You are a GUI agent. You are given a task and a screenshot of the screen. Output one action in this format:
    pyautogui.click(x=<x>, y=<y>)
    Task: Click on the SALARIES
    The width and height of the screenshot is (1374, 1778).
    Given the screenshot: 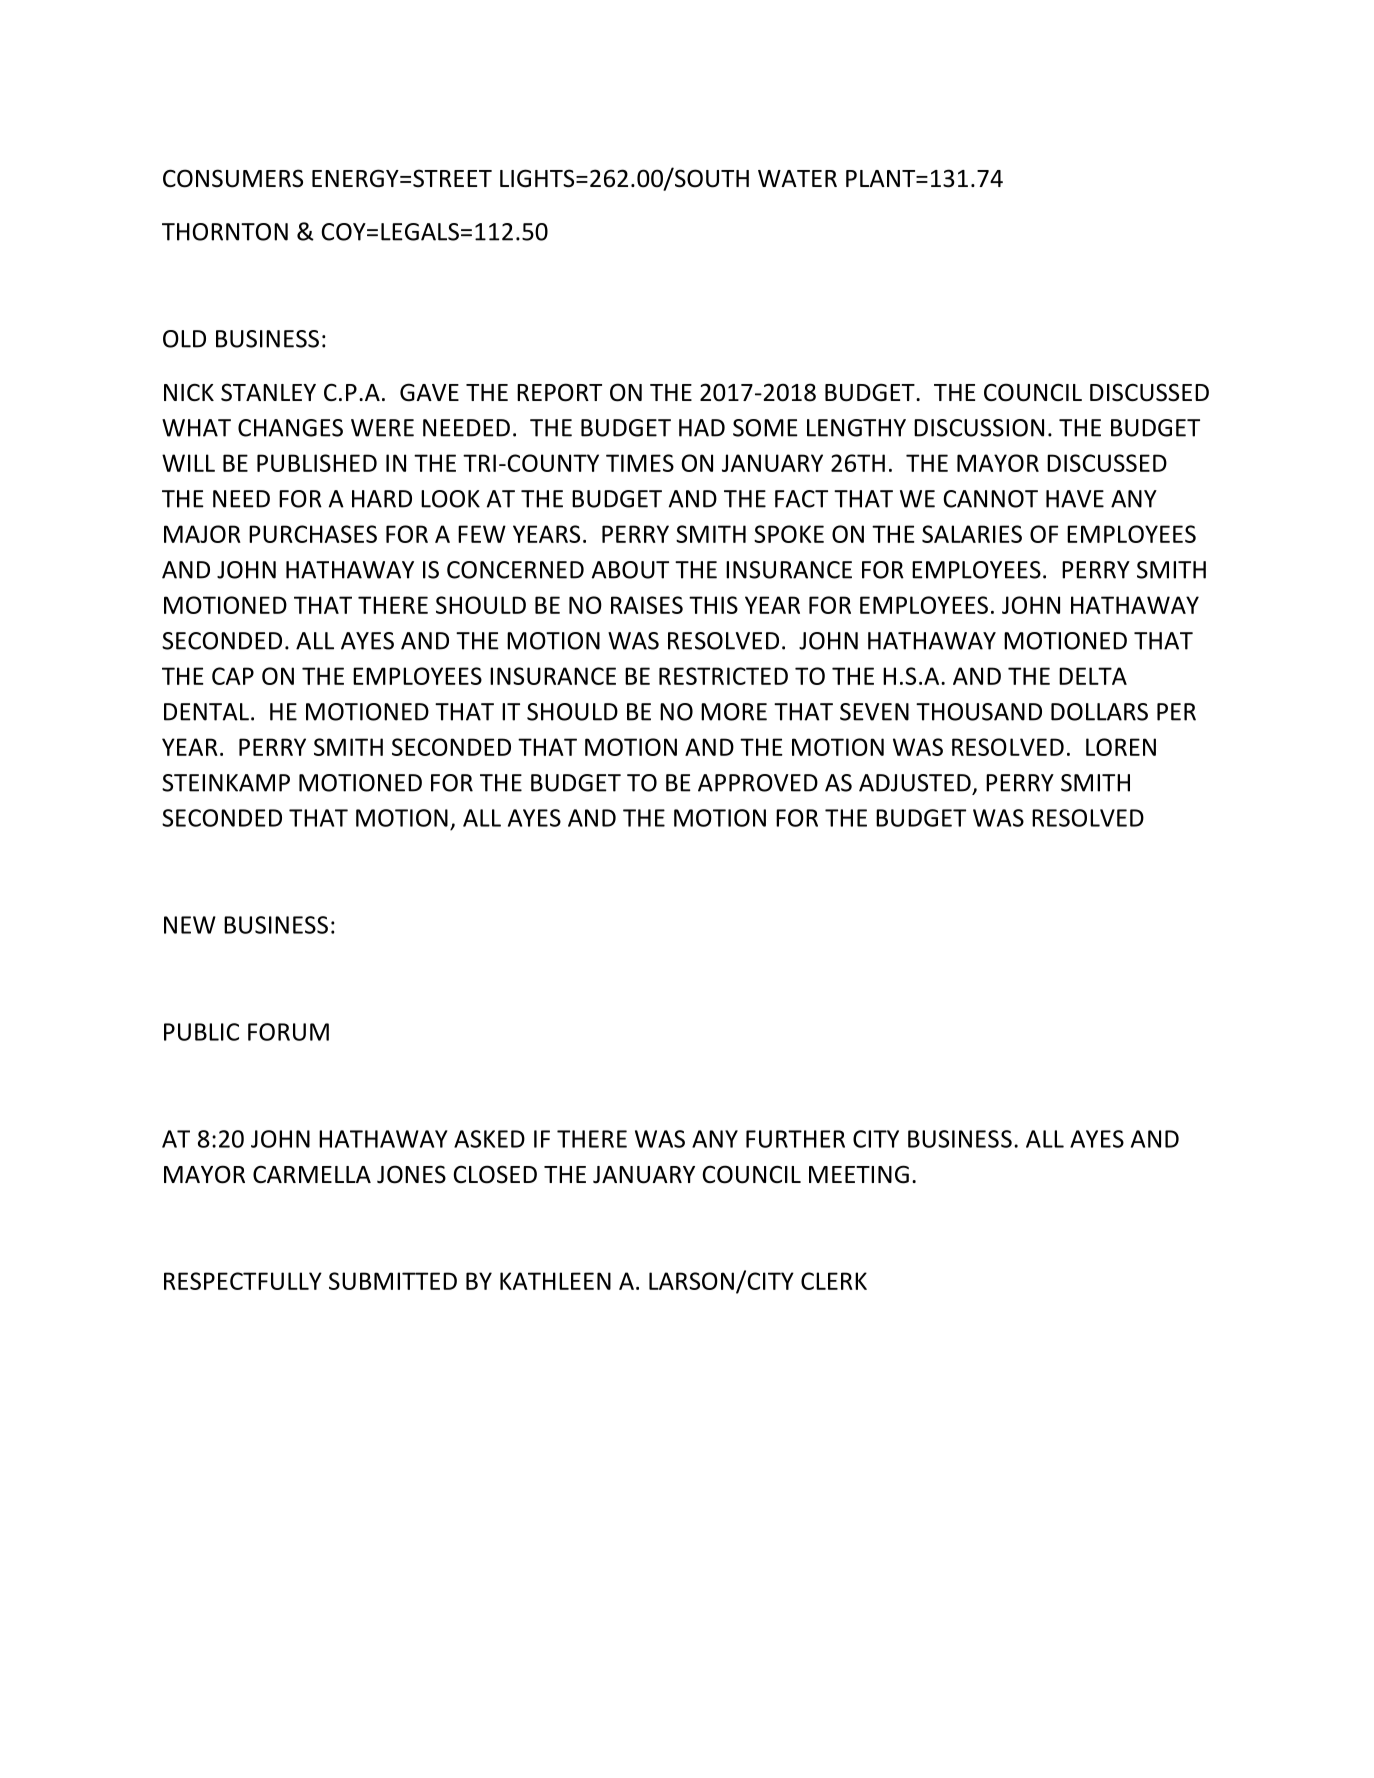 What is the action you would take?
    pyautogui.click(x=972, y=534)
